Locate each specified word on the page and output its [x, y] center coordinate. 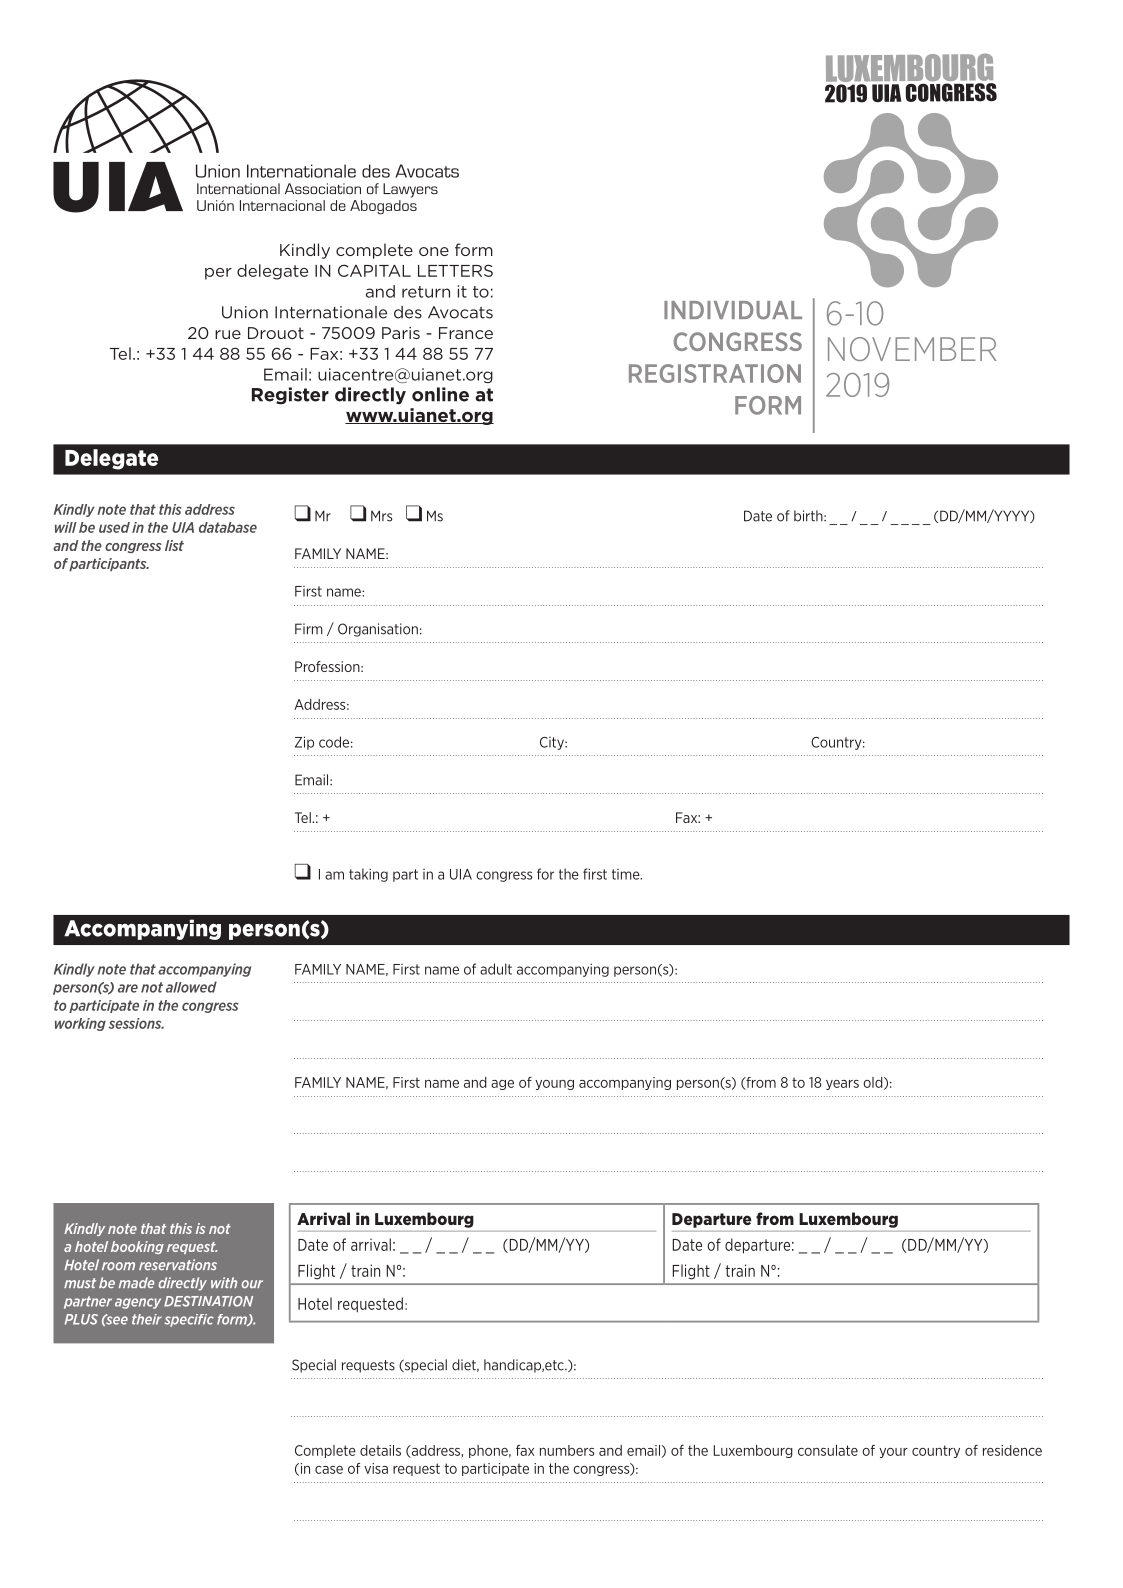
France [466, 333]
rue [228, 334]
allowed [191, 987]
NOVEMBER [912, 349]
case [329, 1470]
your [893, 1453]
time [627, 874]
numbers [567, 1450]
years [842, 1085]
